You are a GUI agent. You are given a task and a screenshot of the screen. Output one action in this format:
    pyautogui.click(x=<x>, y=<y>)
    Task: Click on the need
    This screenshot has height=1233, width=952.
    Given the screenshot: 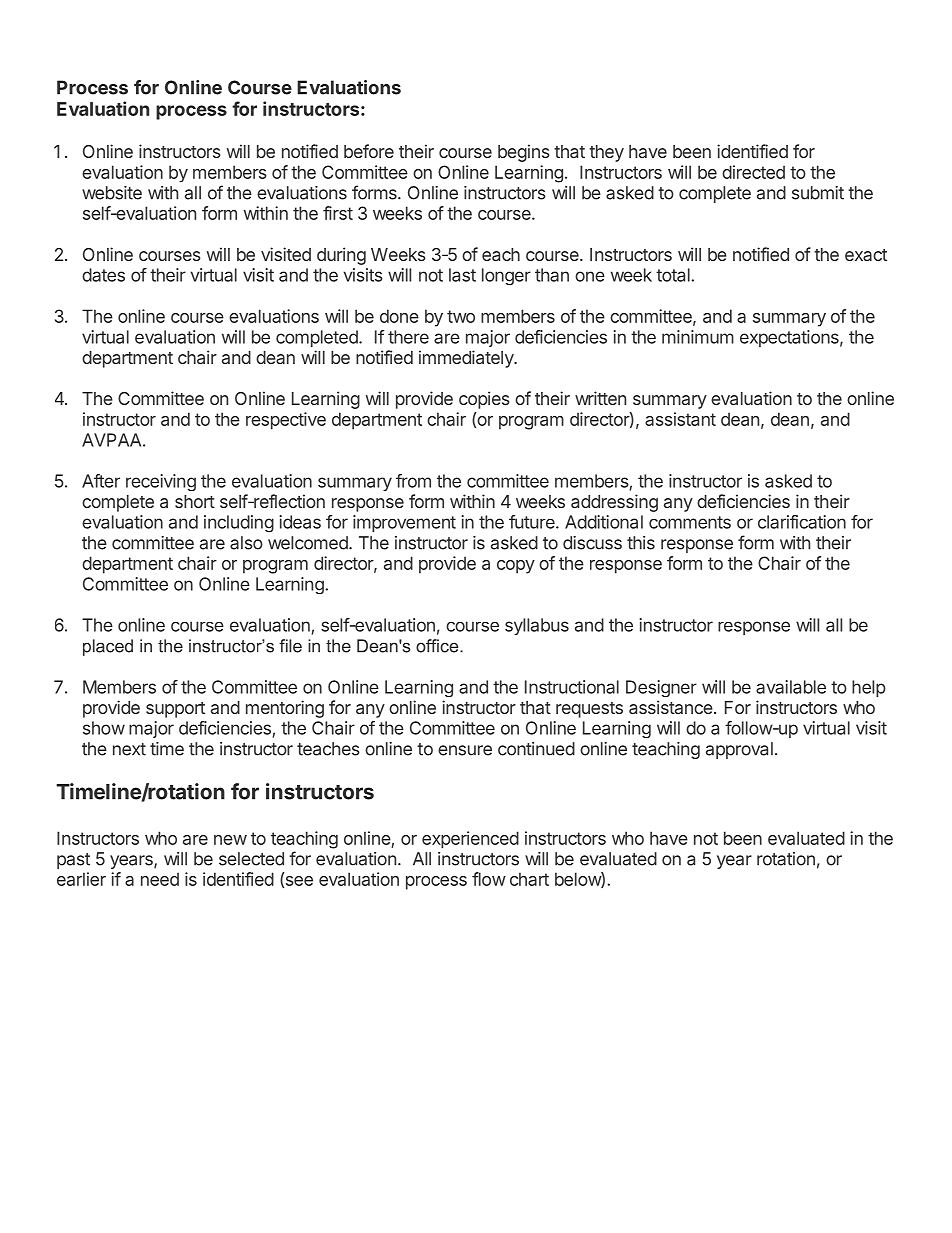 What is the action you would take?
    pyautogui.click(x=160, y=879)
